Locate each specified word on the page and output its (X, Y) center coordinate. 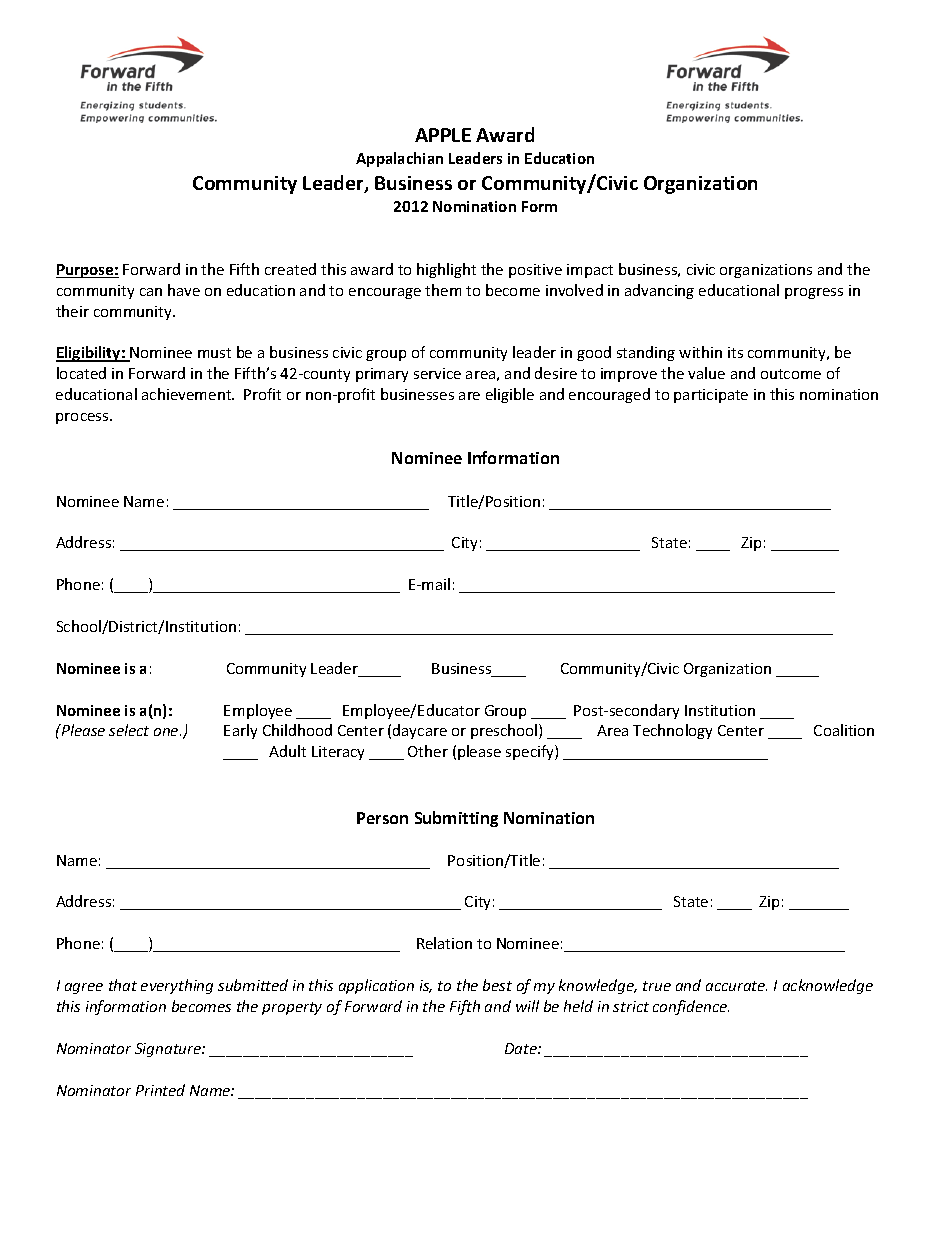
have (184, 290)
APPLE (443, 135)
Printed (160, 1090)
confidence (691, 1007)
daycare (420, 731)
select (129, 730)
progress (814, 293)
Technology (672, 731)
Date (522, 1048)
